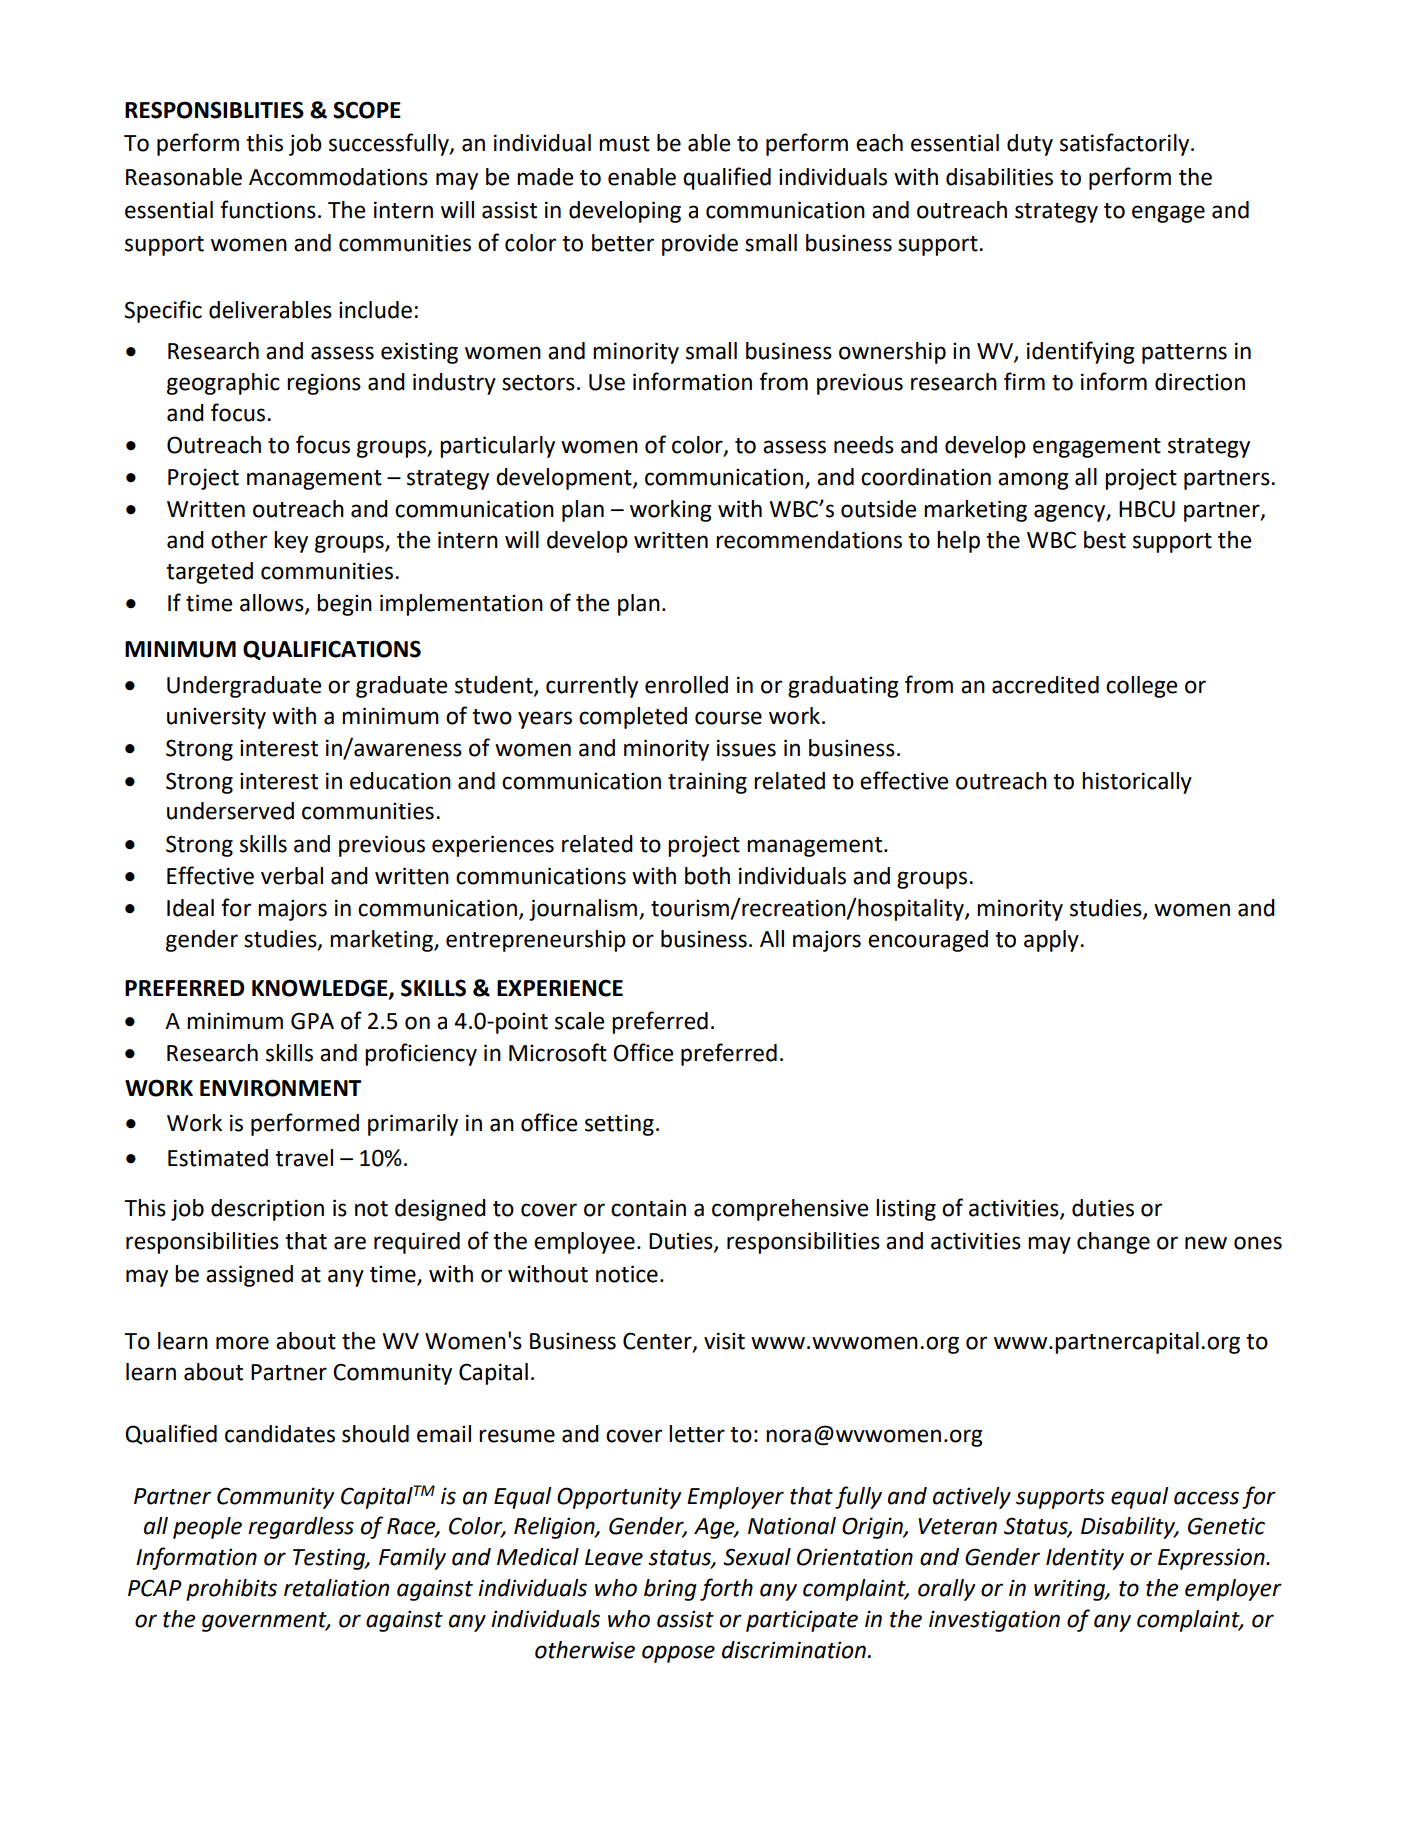  What do you see at coordinates (336, 1588) in the page?
I see `retaliation` at bounding box center [336, 1588].
